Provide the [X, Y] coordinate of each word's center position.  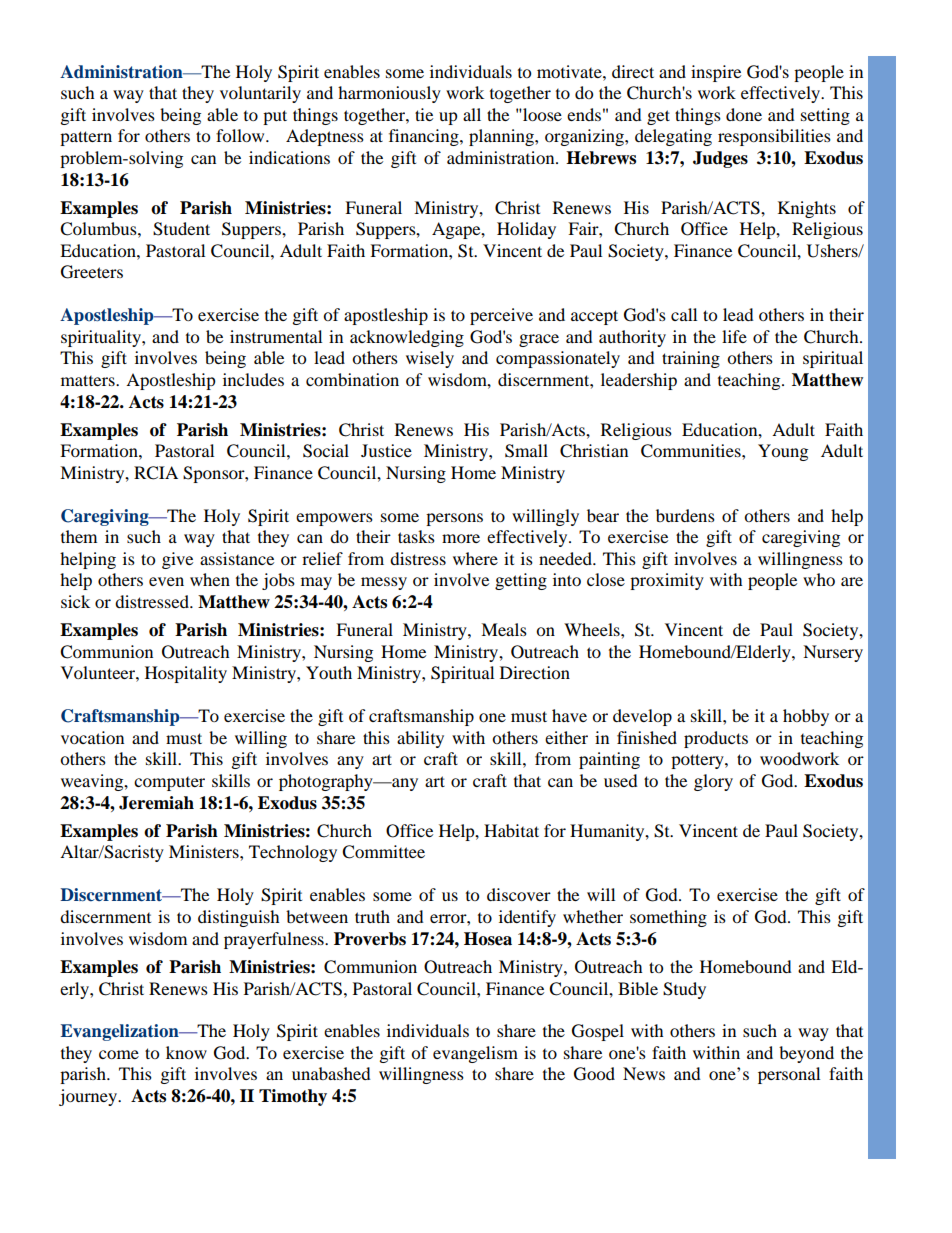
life [734, 336]
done [744, 114]
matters [89, 380]
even [166, 581]
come [119, 1054]
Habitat [511, 830]
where [475, 558]
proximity [667, 581]
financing [425, 137]
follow [241, 135]
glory [713, 782]
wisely [430, 359]
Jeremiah [156, 803]
